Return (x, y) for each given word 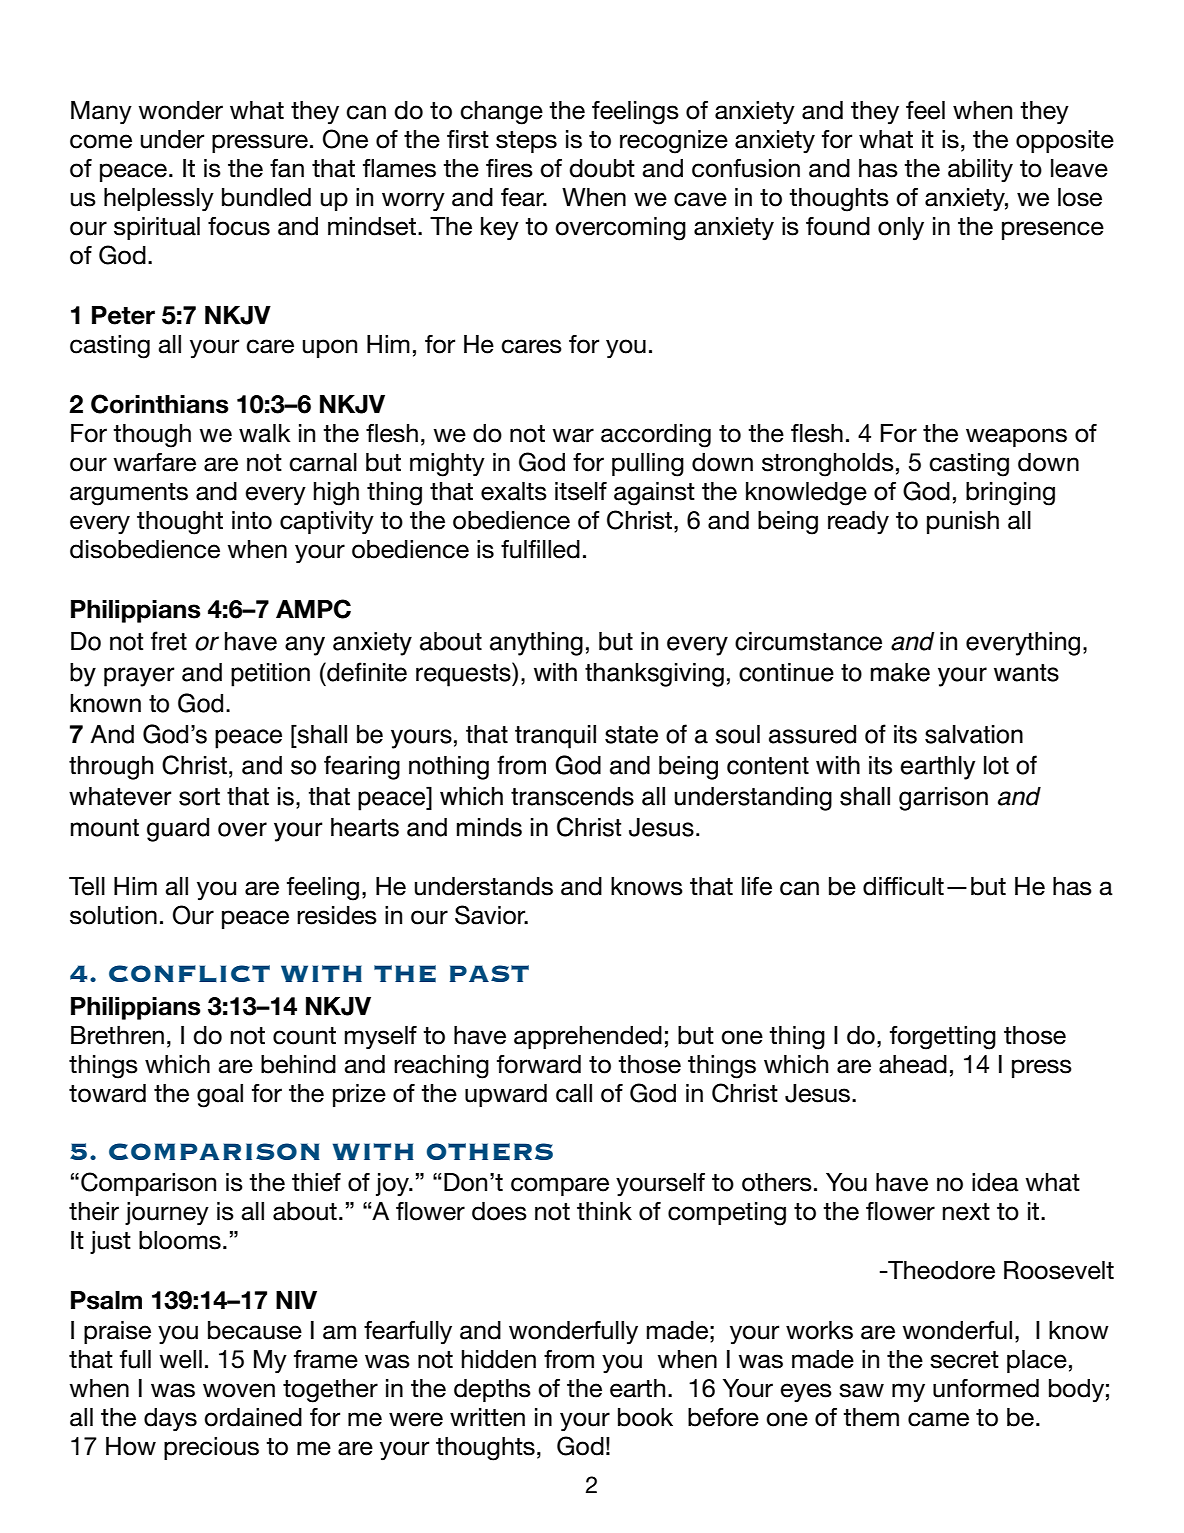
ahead (913, 1064)
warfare (154, 462)
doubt (602, 168)
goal (220, 1096)
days (170, 1419)
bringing (1010, 494)
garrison (943, 799)
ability (980, 171)
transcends (572, 796)
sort (199, 797)
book (645, 1417)
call (574, 1093)
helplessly (159, 199)
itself (581, 491)
